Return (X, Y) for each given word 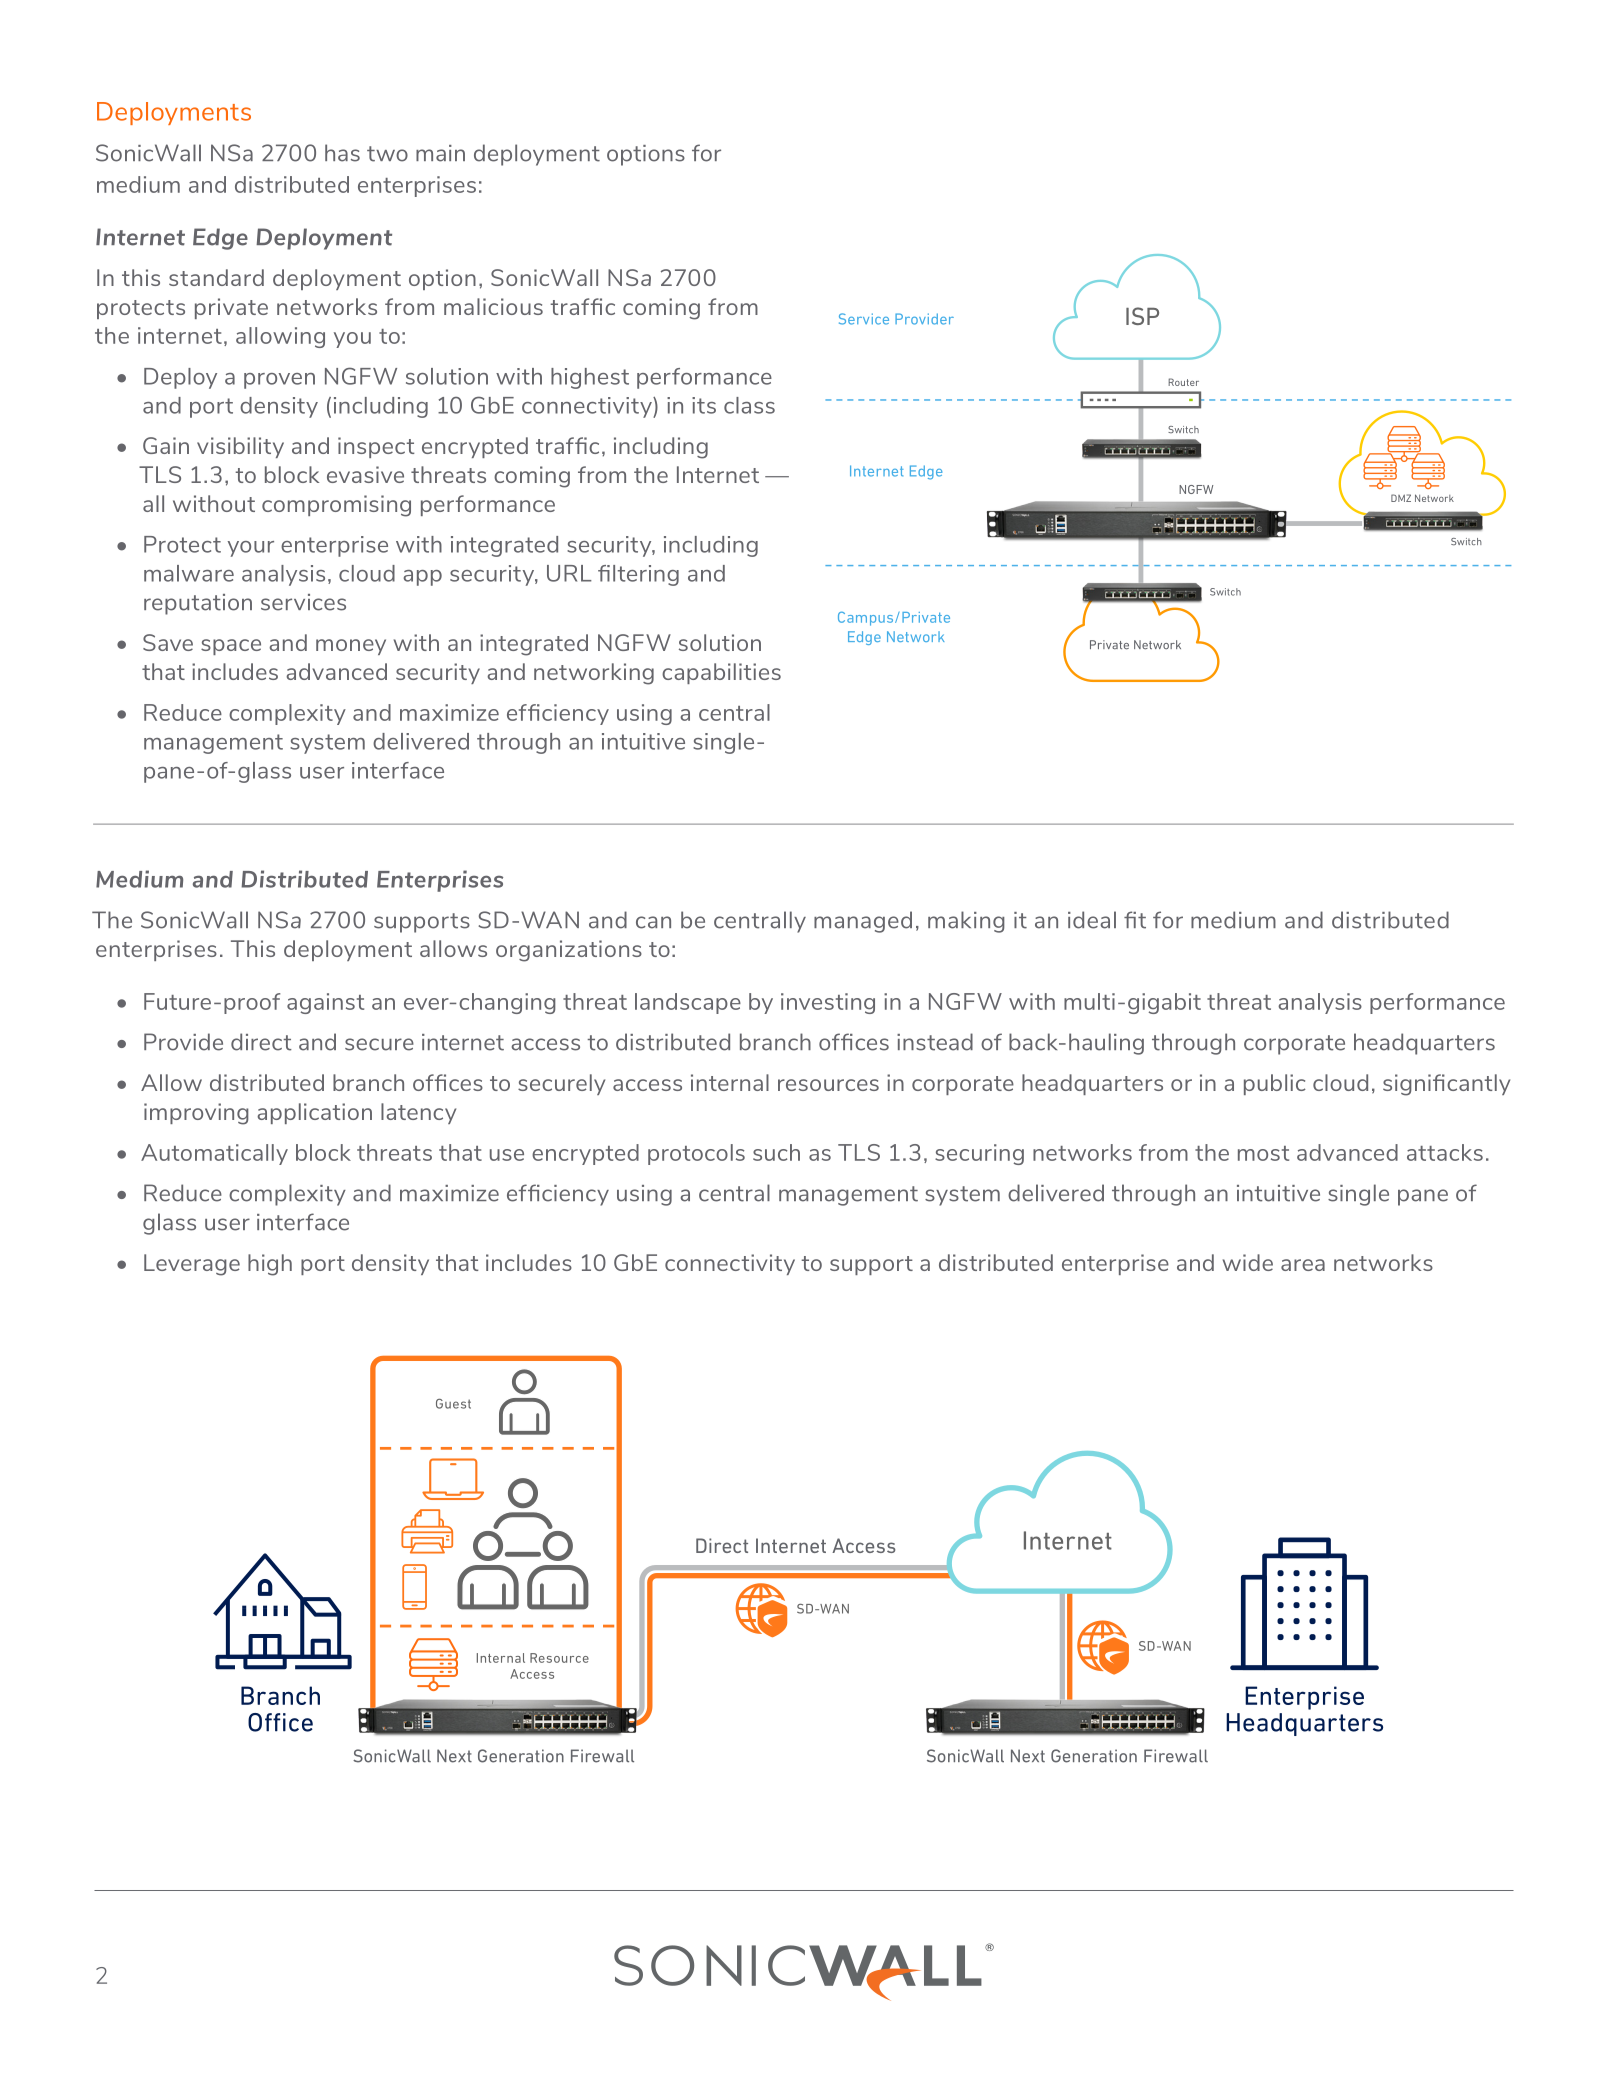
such (776, 1152)
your (251, 549)
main (440, 153)
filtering (638, 575)
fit (1135, 920)
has (342, 153)
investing (828, 1003)
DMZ (1401, 498)
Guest (453, 1404)
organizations (569, 951)
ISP (1142, 316)
